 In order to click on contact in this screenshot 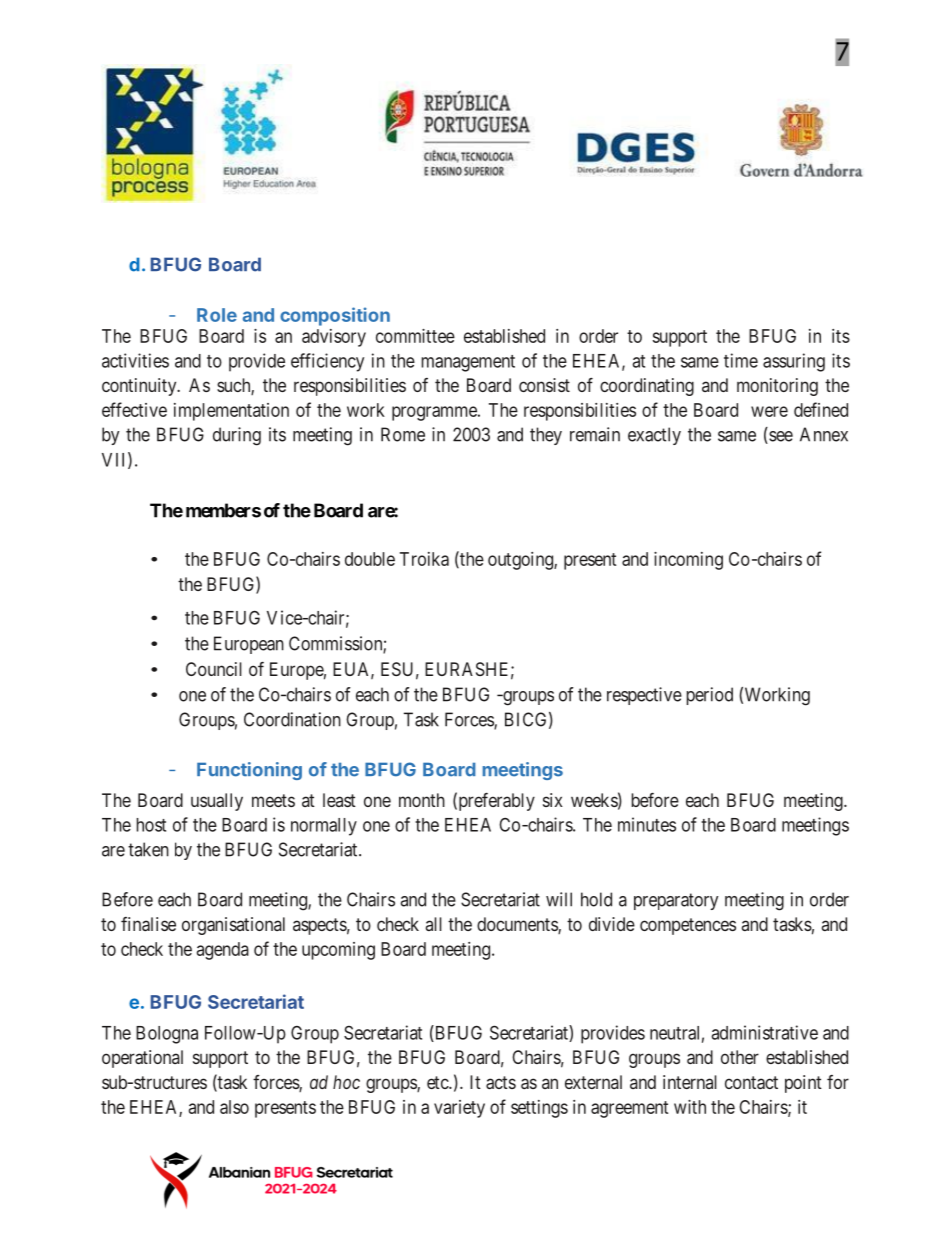, I will do `click(751, 1082)`.
